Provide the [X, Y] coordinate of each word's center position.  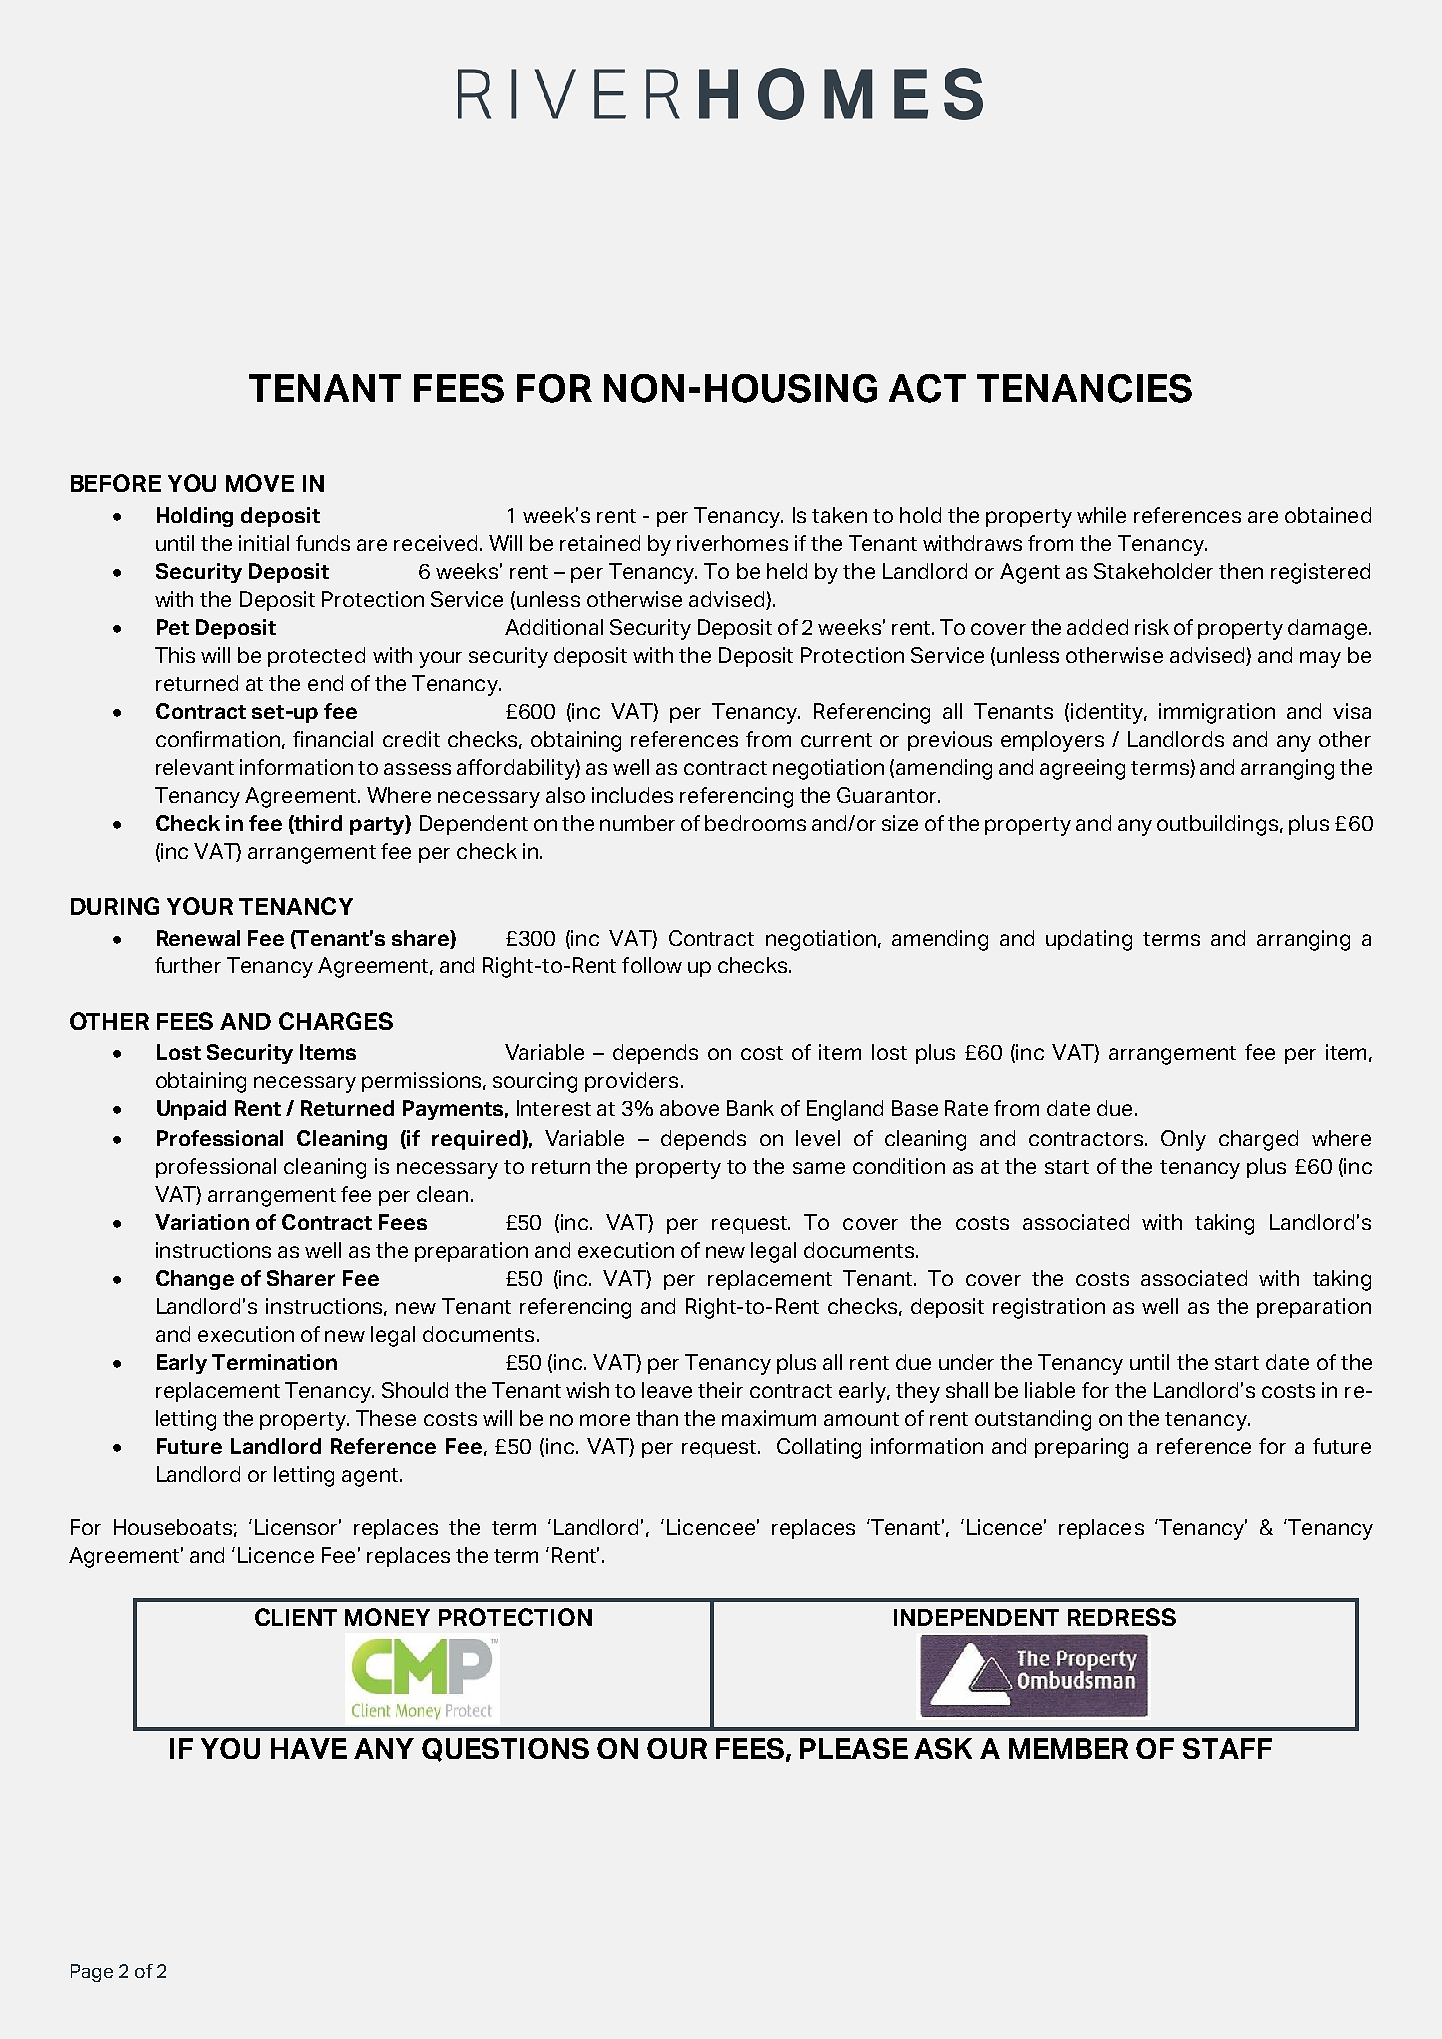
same [819, 1168]
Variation [202, 1222]
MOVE [260, 483]
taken [839, 515]
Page [92, 1973]
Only [1183, 1140]
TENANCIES [1084, 388]
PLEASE [854, 1748]
